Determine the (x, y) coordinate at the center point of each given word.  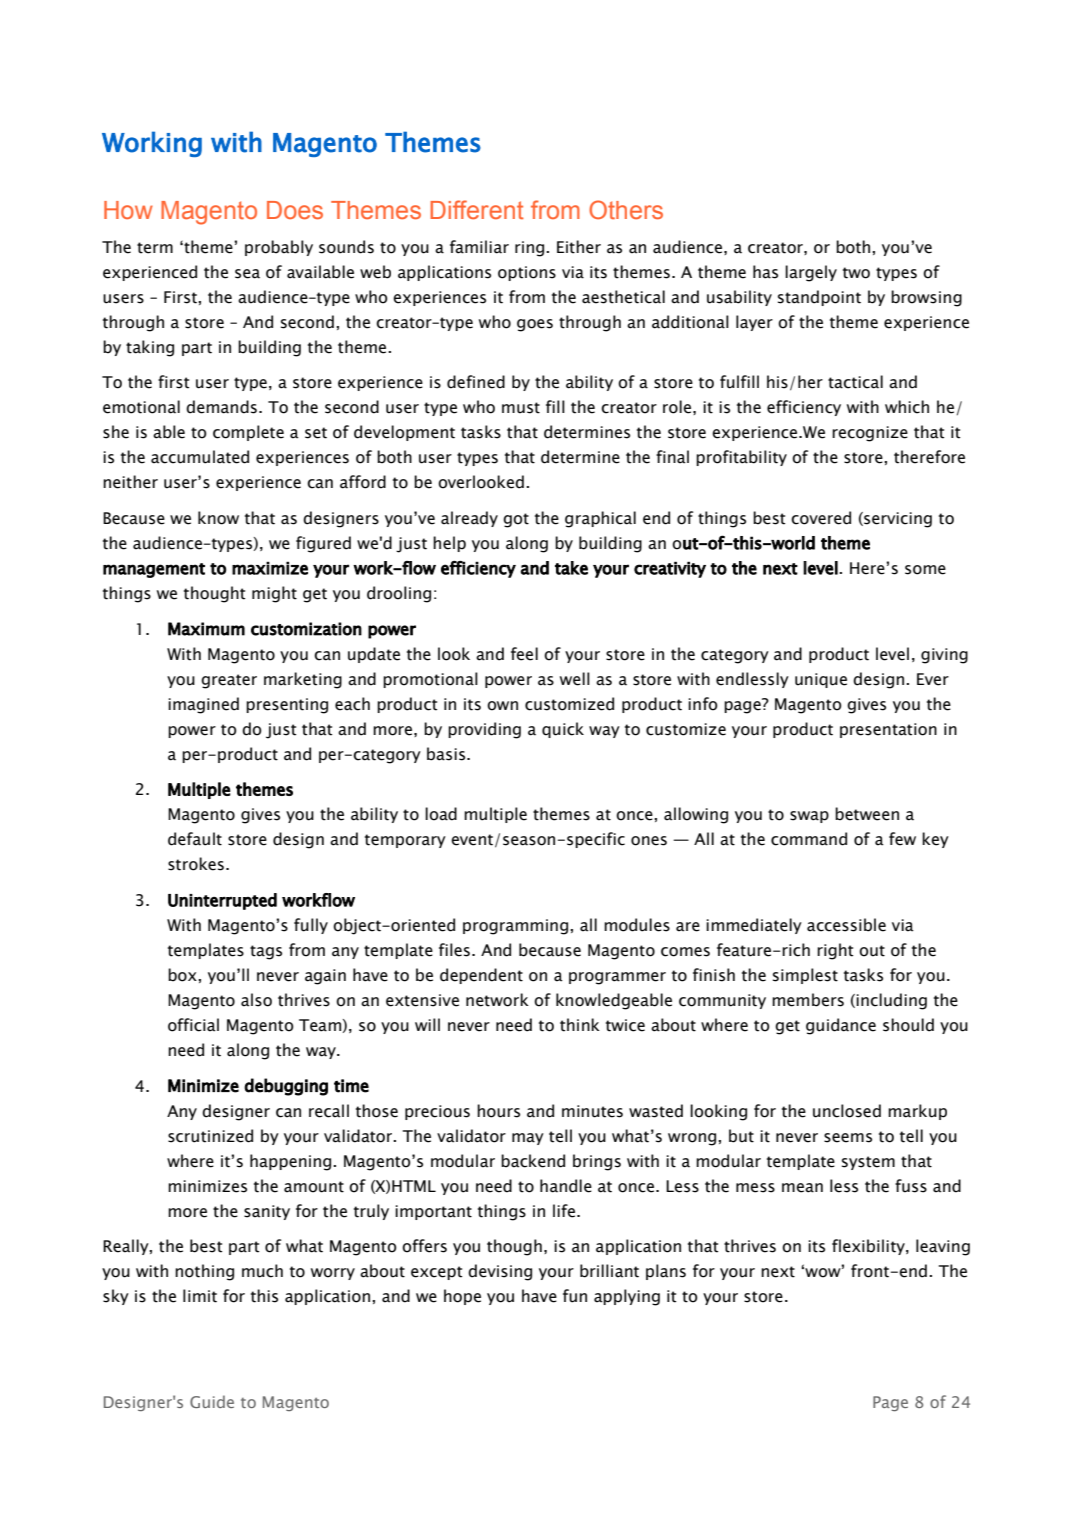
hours (498, 1111)
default (195, 839)
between (867, 814)
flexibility (869, 1247)
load (441, 814)
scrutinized (210, 1136)
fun (575, 1296)
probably (279, 248)
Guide (212, 1401)
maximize (270, 568)
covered (821, 518)
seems (848, 1138)
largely (811, 273)
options (527, 273)
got (516, 520)
